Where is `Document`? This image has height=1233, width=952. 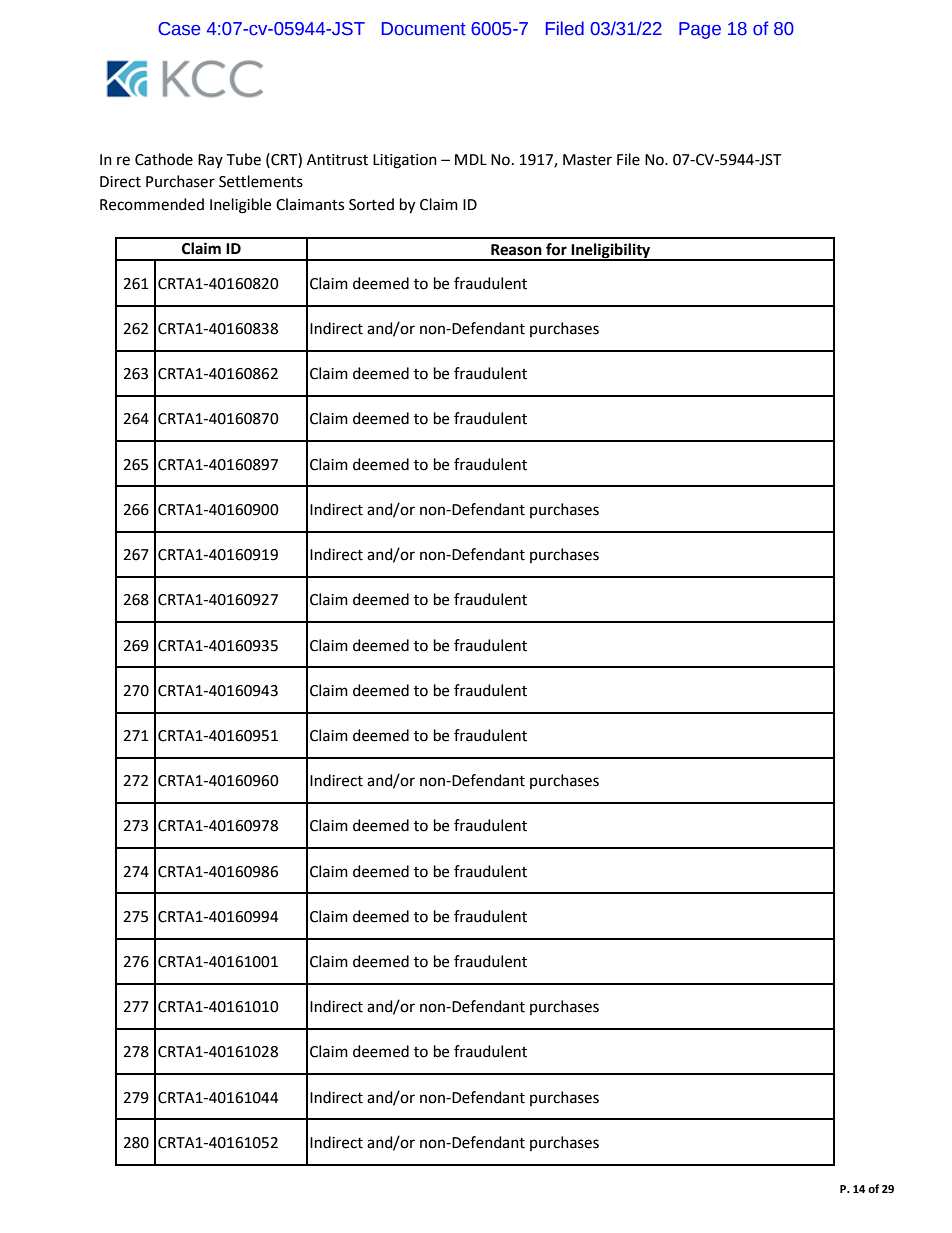 Document is located at coordinates (424, 29).
